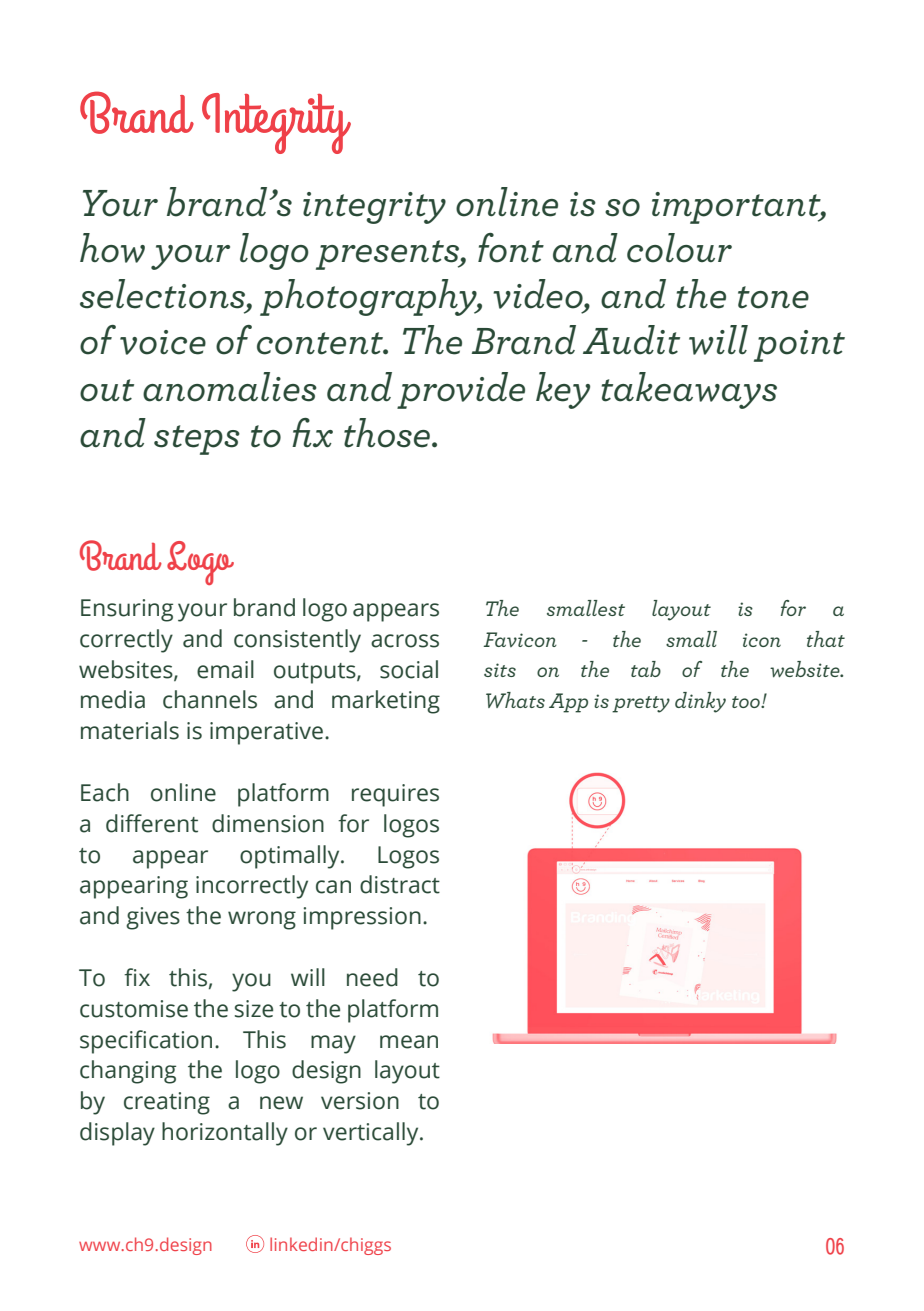 This image has height=1311, width=924. Describe the element at coordinates (409, 1042) in the image. I see `mean` at that location.
